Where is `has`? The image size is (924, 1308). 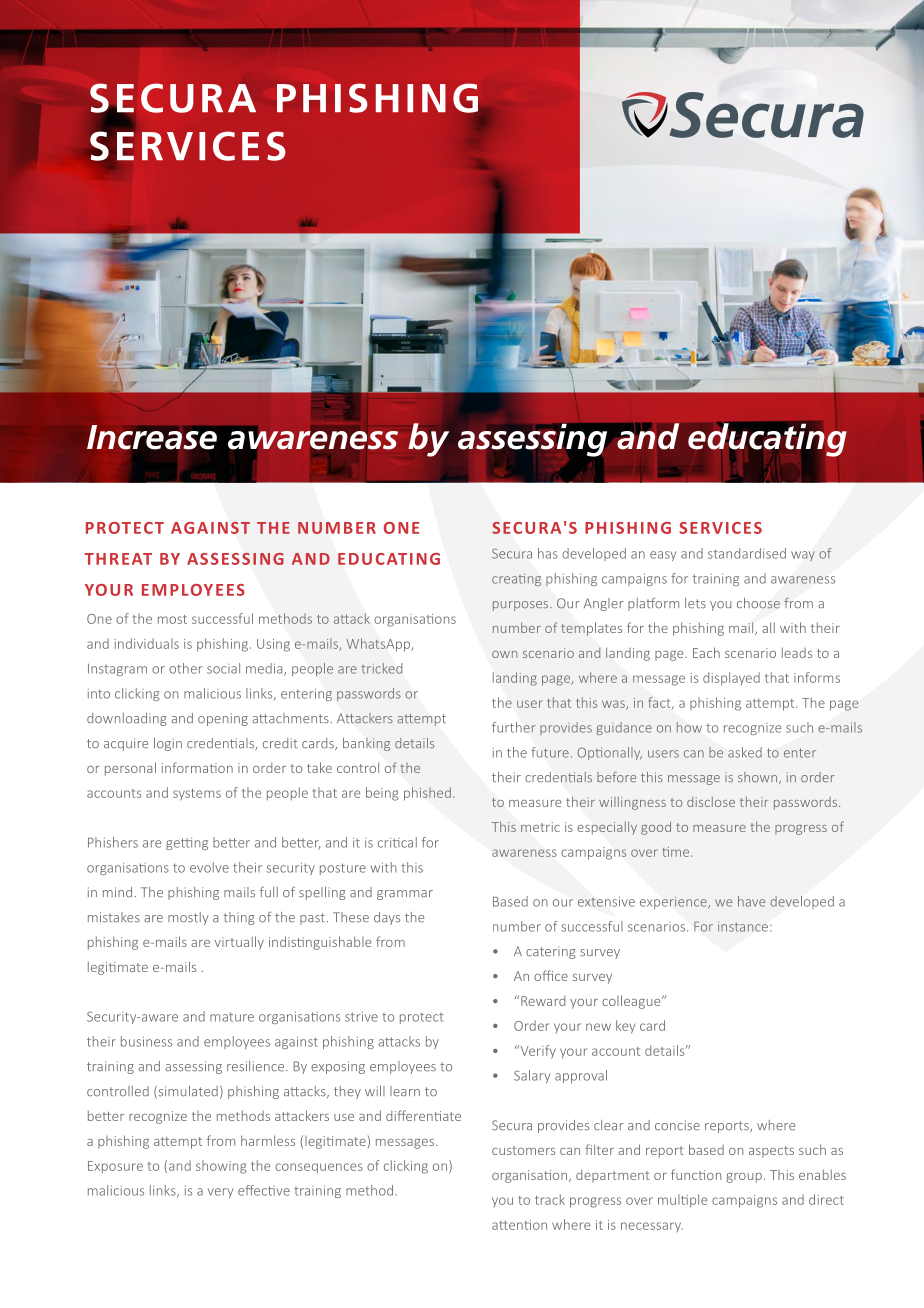
has is located at coordinates (548, 553).
